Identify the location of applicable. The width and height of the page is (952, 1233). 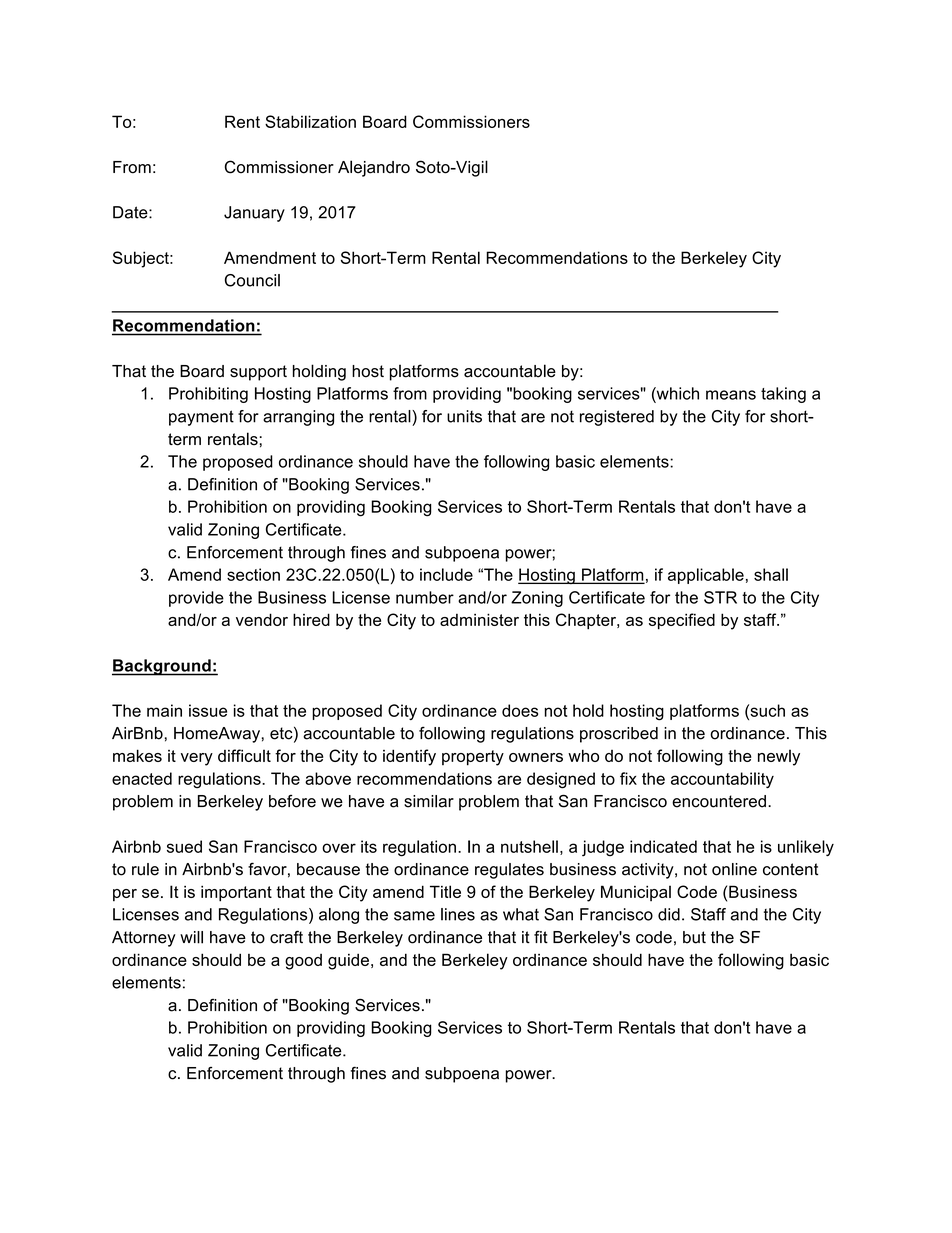
(706, 576).
